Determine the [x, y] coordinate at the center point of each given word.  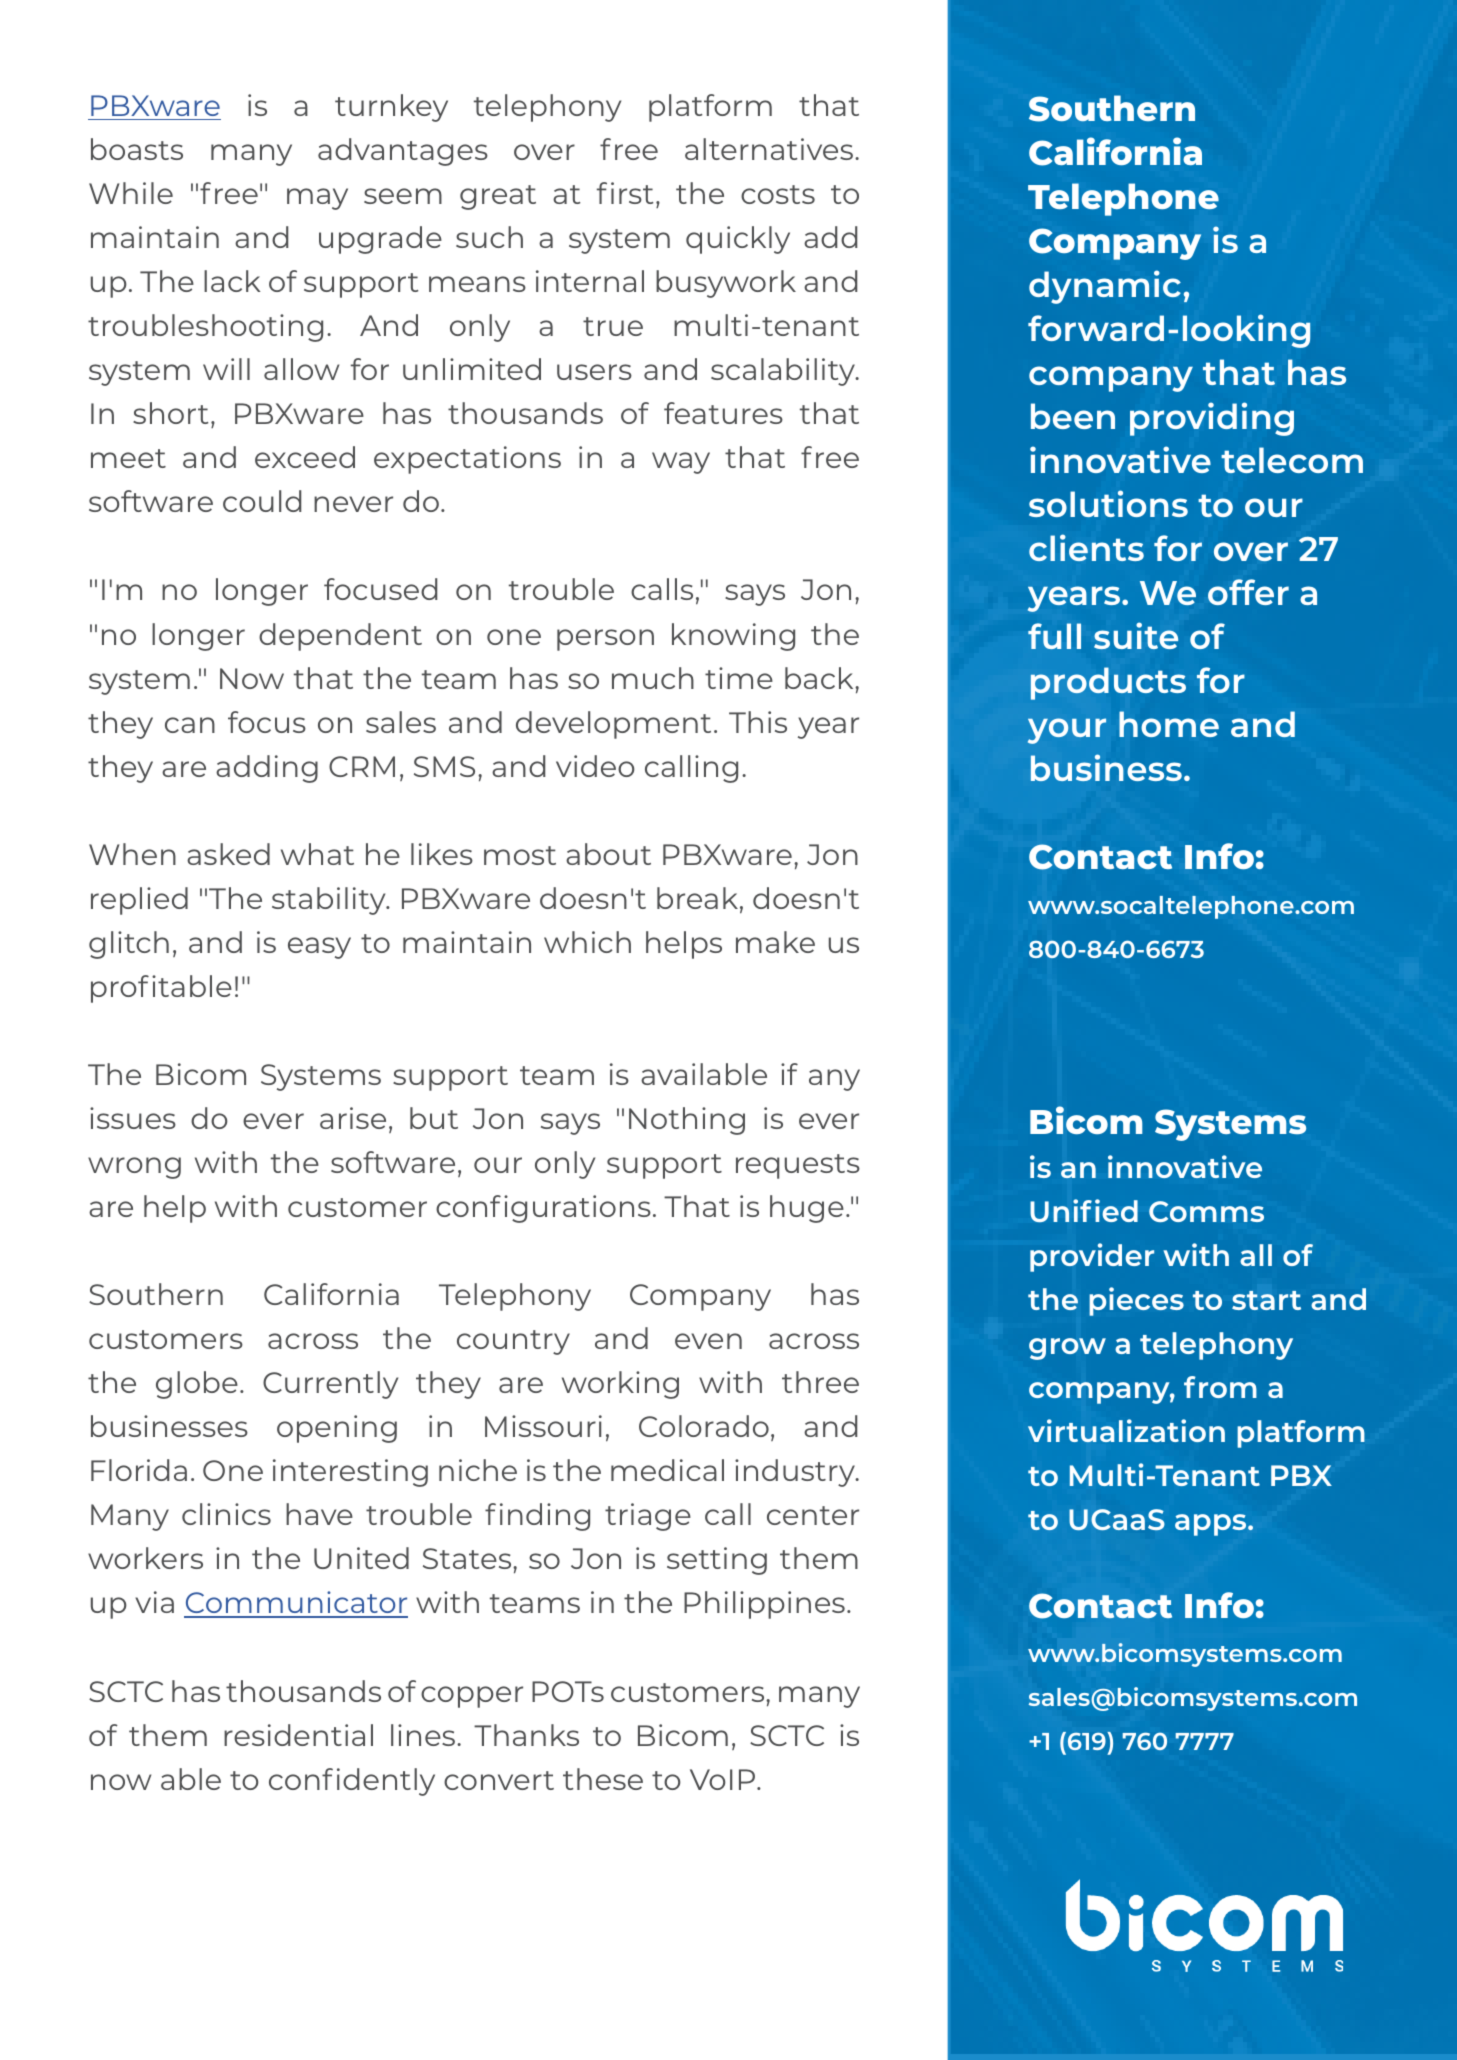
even [708, 1341]
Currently [330, 1385]
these [603, 1779]
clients [1086, 547]
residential [298, 1735]
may [317, 199]
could [262, 501]
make [775, 942]
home [1169, 724]
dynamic [1105, 287]
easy [319, 948]
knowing [733, 637]
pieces [1136, 1301]
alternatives [770, 149]
